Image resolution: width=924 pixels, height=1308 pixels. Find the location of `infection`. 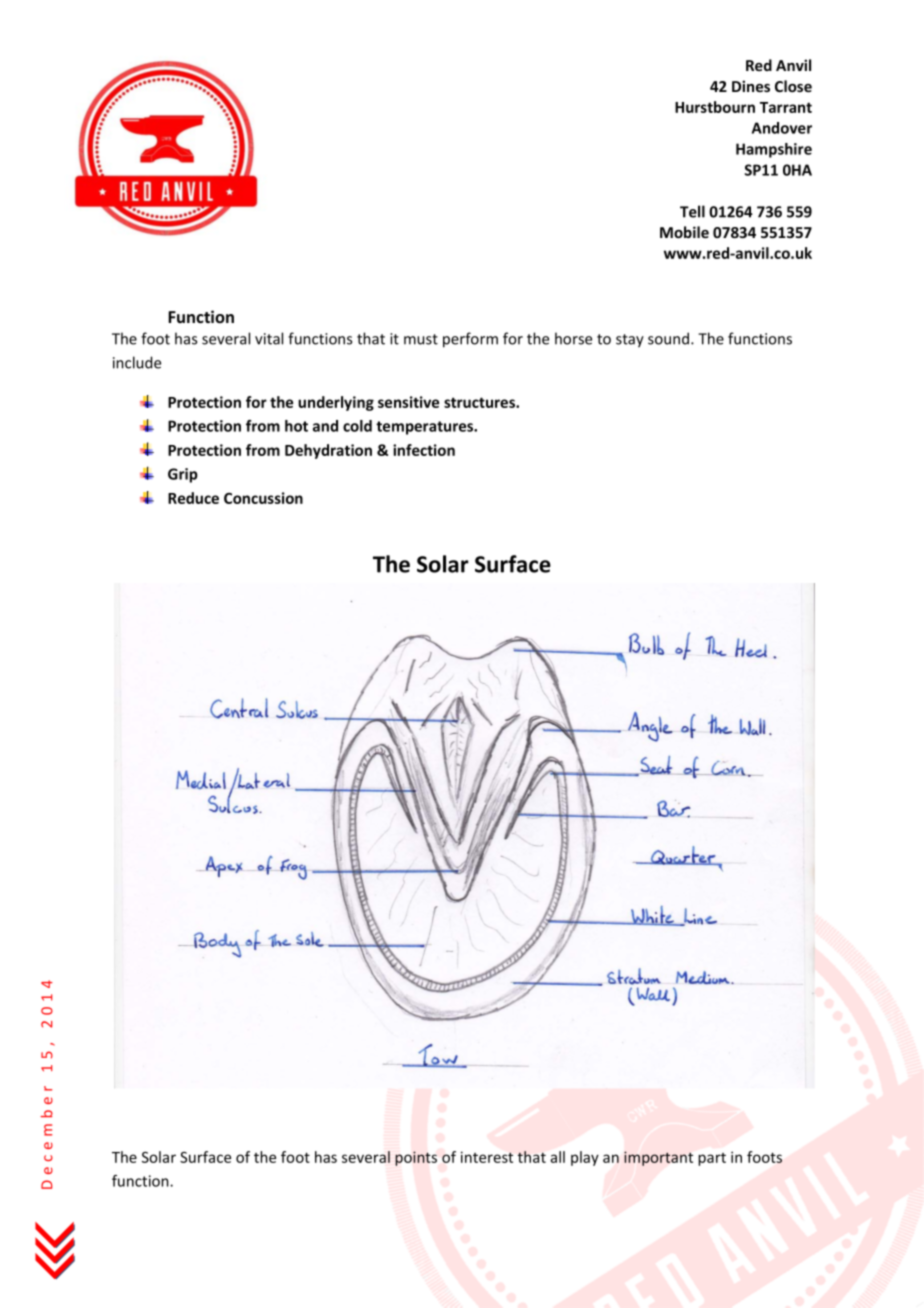

infection is located at coordinates (424, 450).
